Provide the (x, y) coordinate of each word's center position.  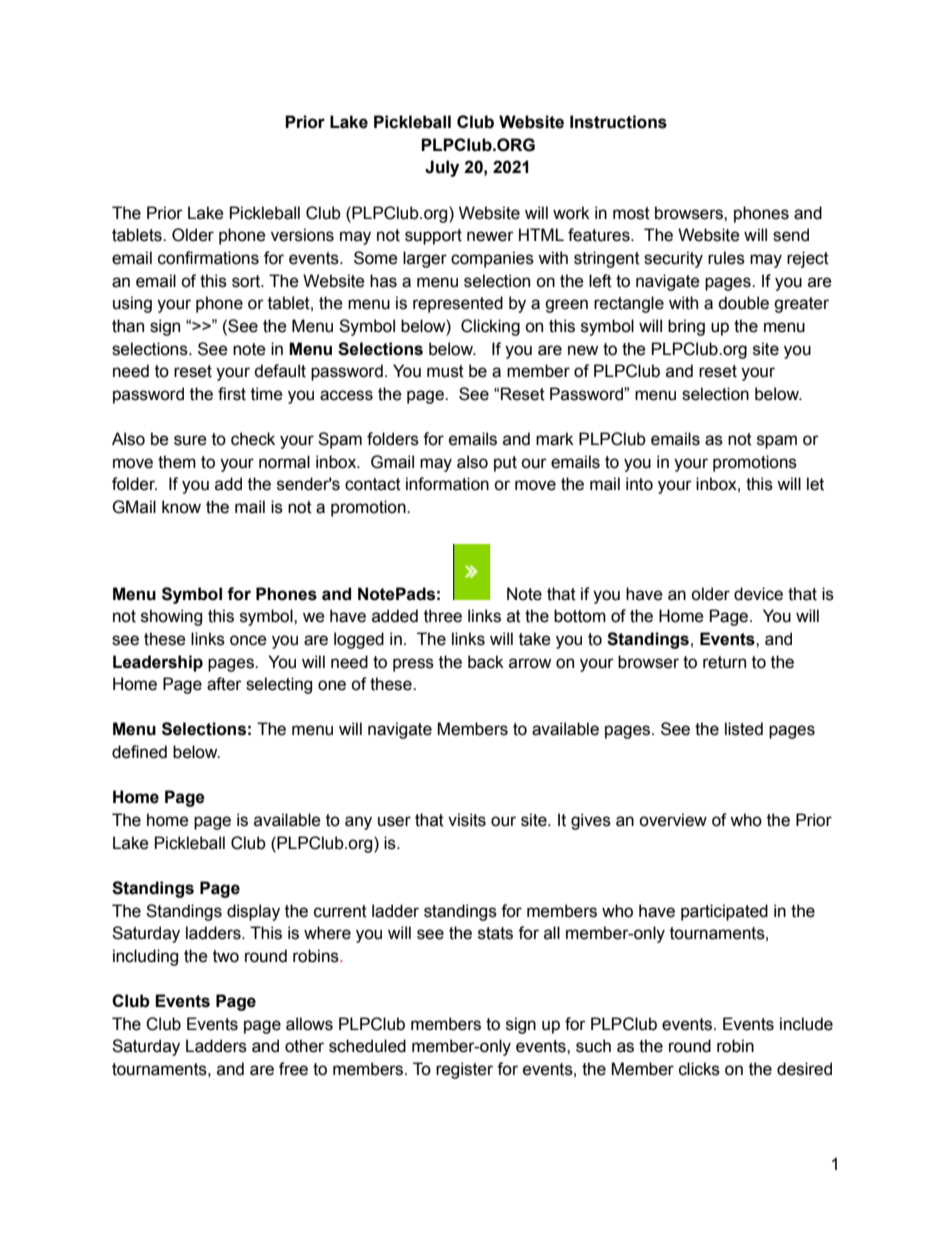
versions (302, 235)
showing (171, 617)
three (443, 616)
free (293, 1069)
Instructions (618, 122)
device (758, 594)
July (442, 168)
